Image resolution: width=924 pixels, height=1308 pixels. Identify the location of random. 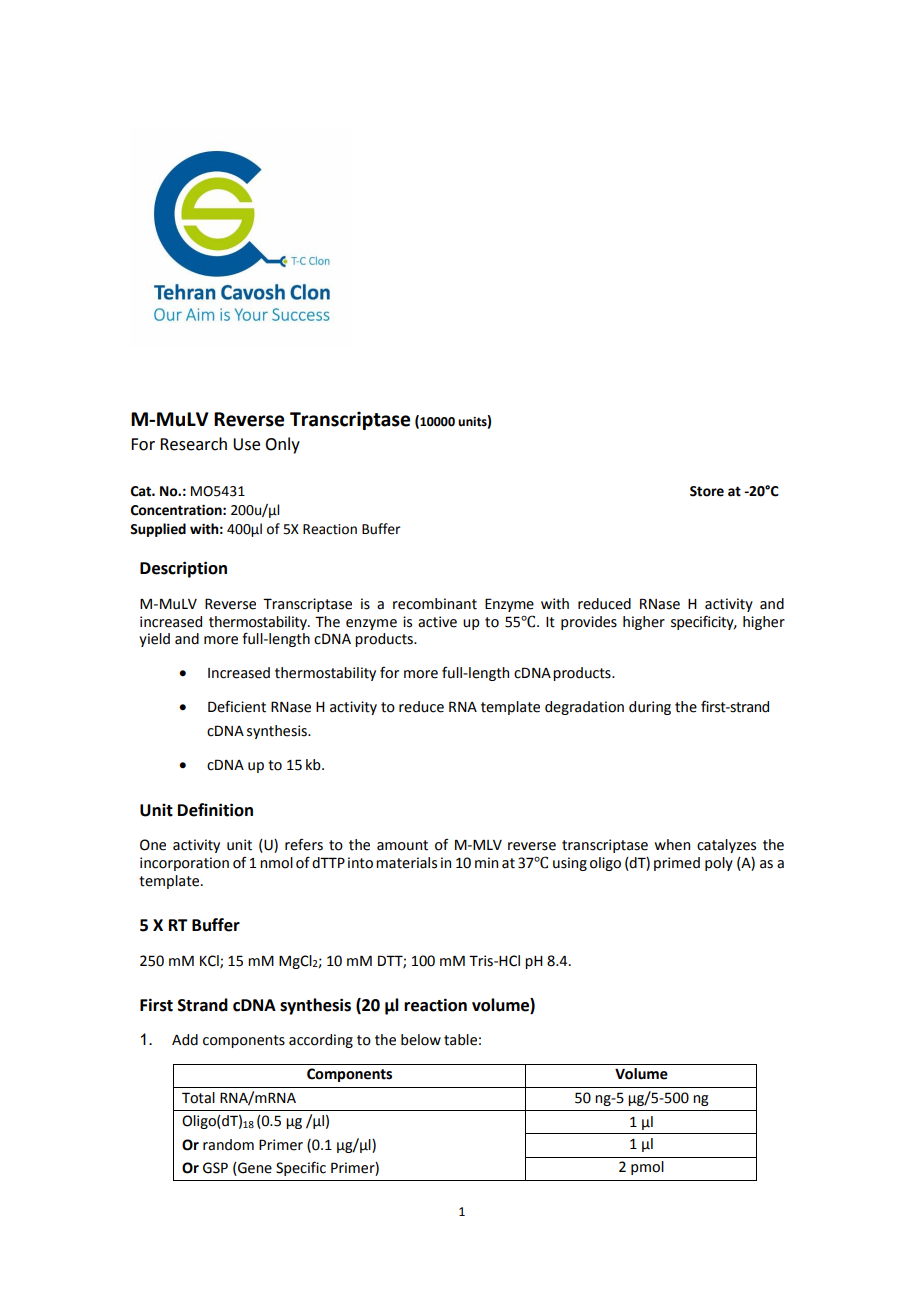
(228, 1145).
